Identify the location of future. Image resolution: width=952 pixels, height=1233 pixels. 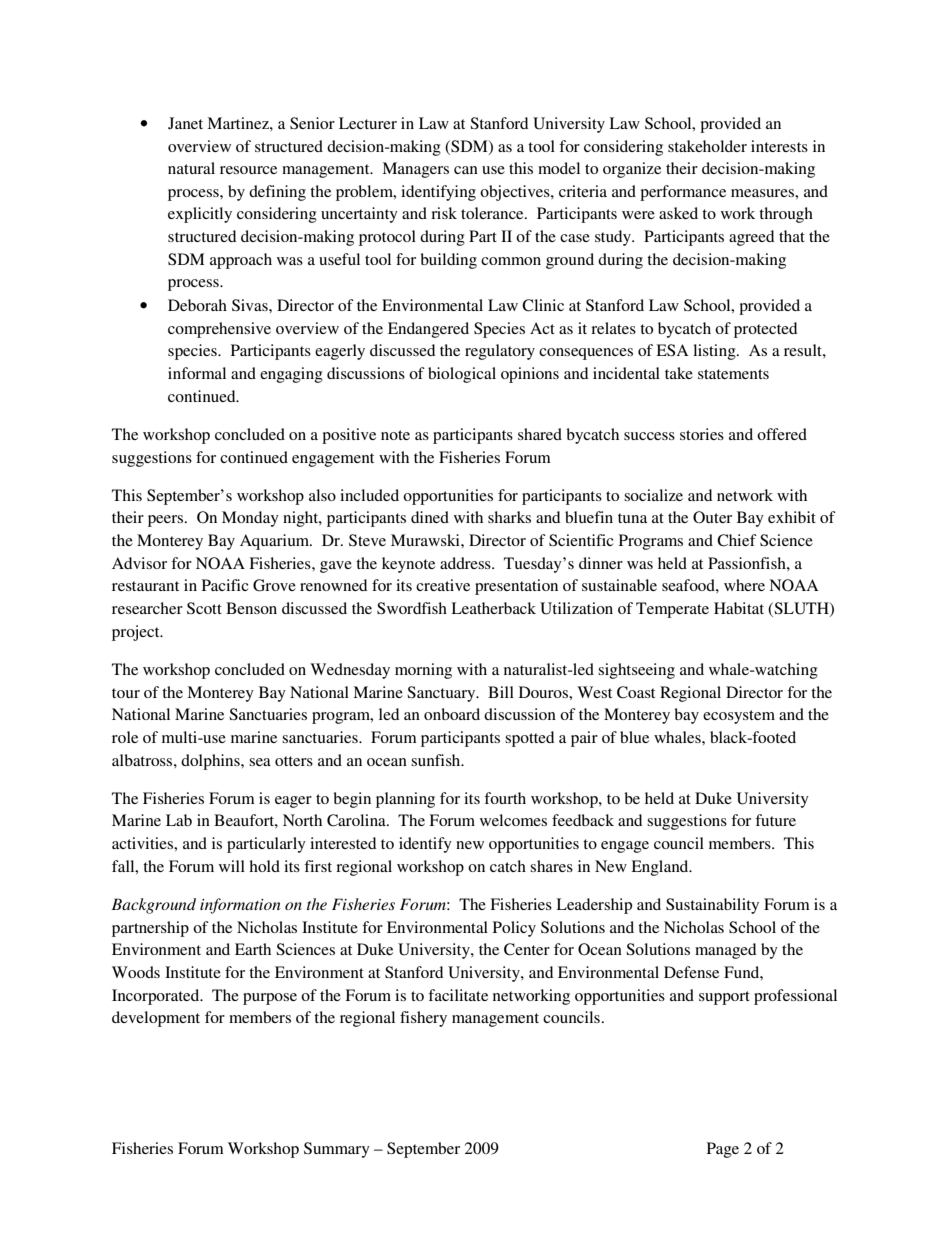
(775, 820).
